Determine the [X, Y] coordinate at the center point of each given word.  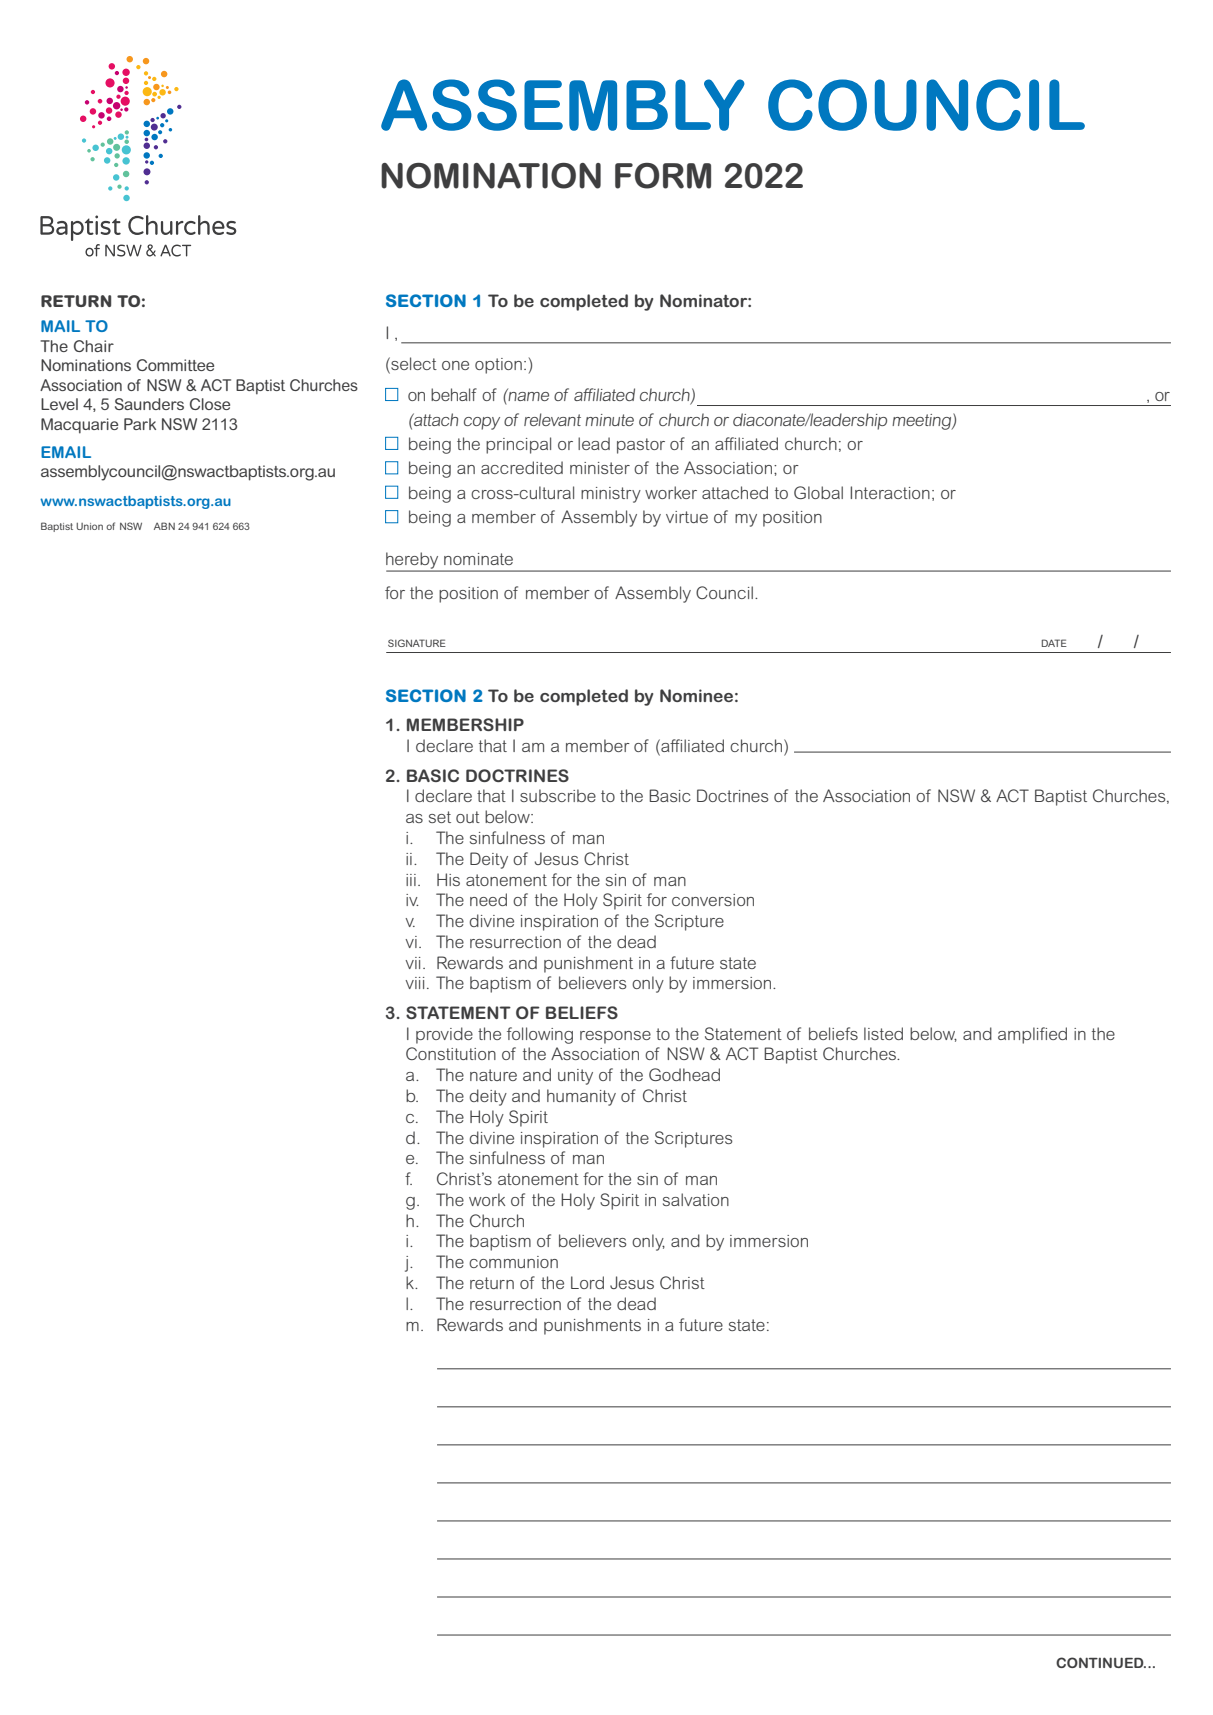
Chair [94, 346]
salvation [696, 1199]
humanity [581, 1097]
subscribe [558, 795]
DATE [1054, 643]
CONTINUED [1101, 1662]
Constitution [451, 1053]
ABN [164, 526]
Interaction [890, 492]
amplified [1032, 1035]
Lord [587, 1282]
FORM [663, 176]
